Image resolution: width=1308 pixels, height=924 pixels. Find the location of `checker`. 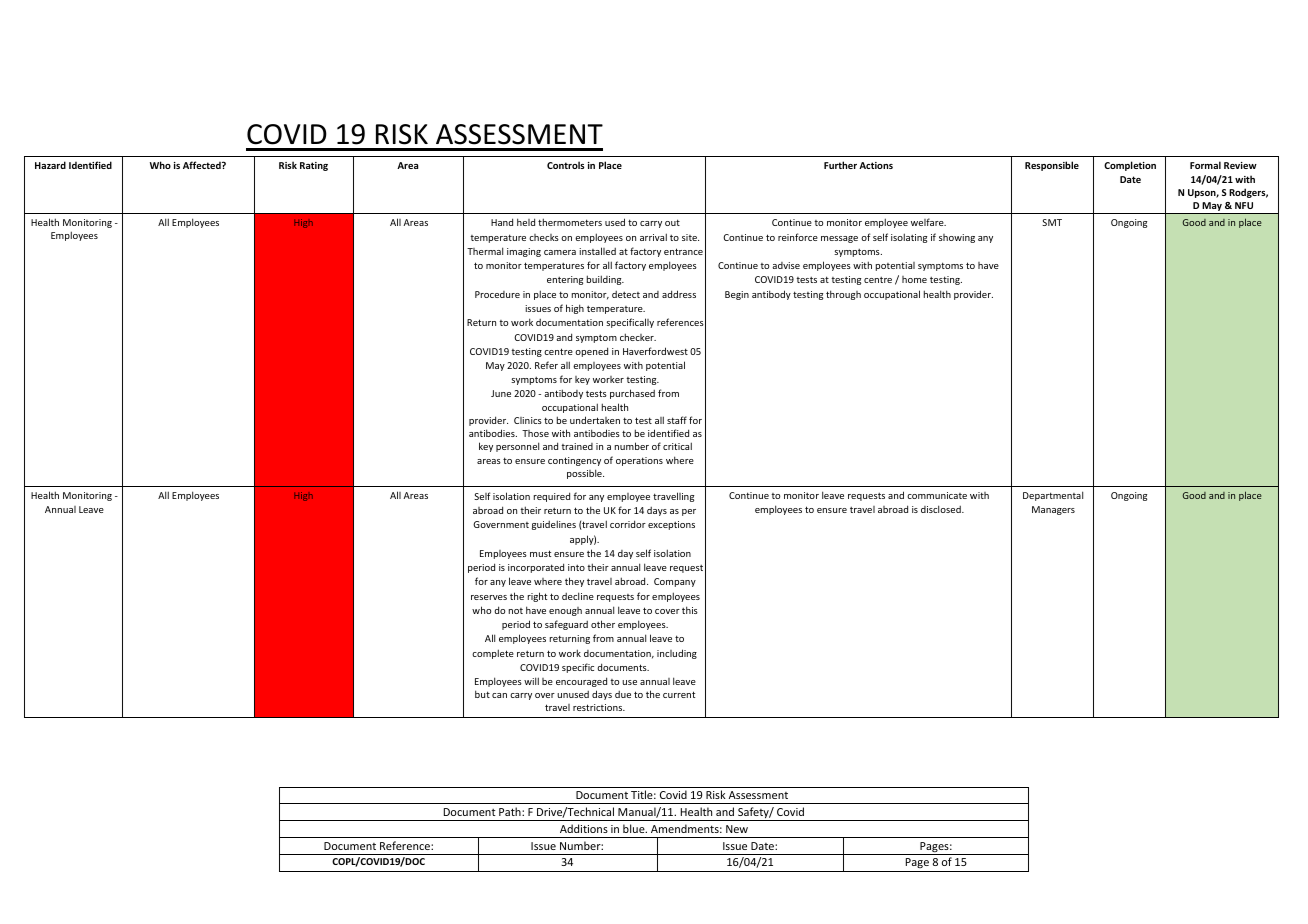

checker is located at coordinates (638, 337).
